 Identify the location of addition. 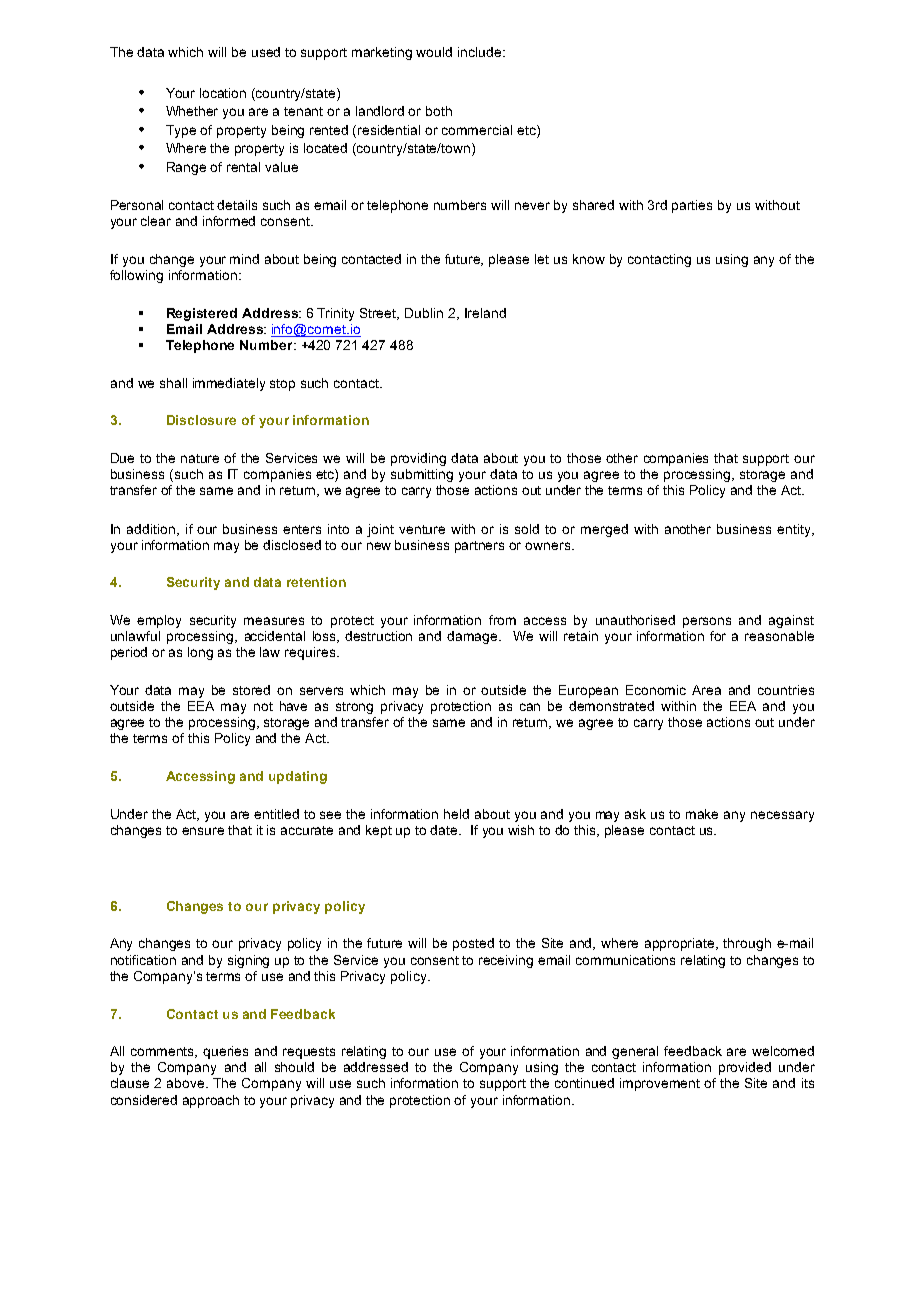
(152, 530).
